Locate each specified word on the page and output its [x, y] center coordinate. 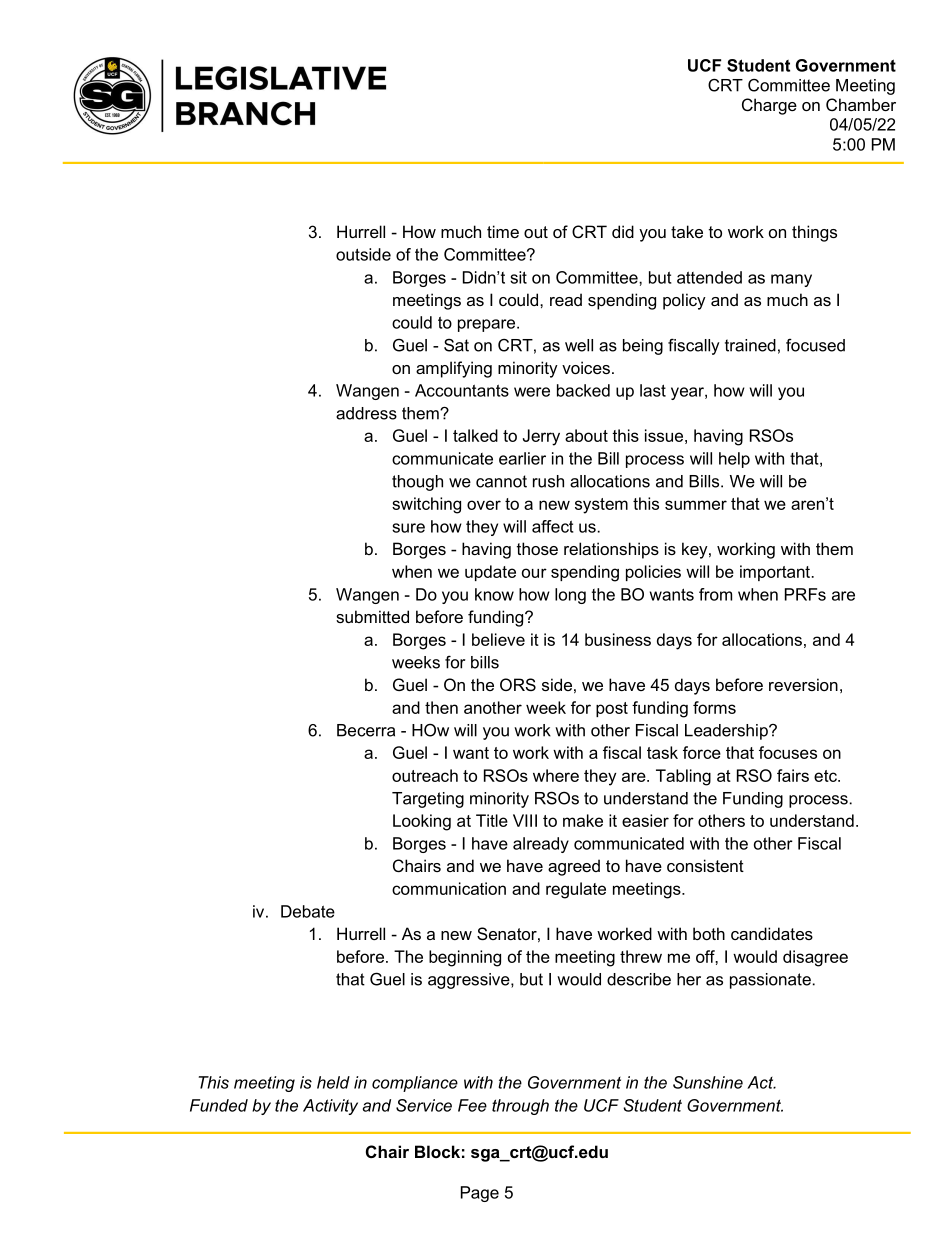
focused [815, 345]
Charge [769, 106]
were [532, 392]
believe [498, 639]
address [366, 413]
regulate [576, 890]
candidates [772, 933]
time [503, 231]
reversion [803, 684]
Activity [330, 1107]
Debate [308, 911]
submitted [372, 616]
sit [518, 277]
